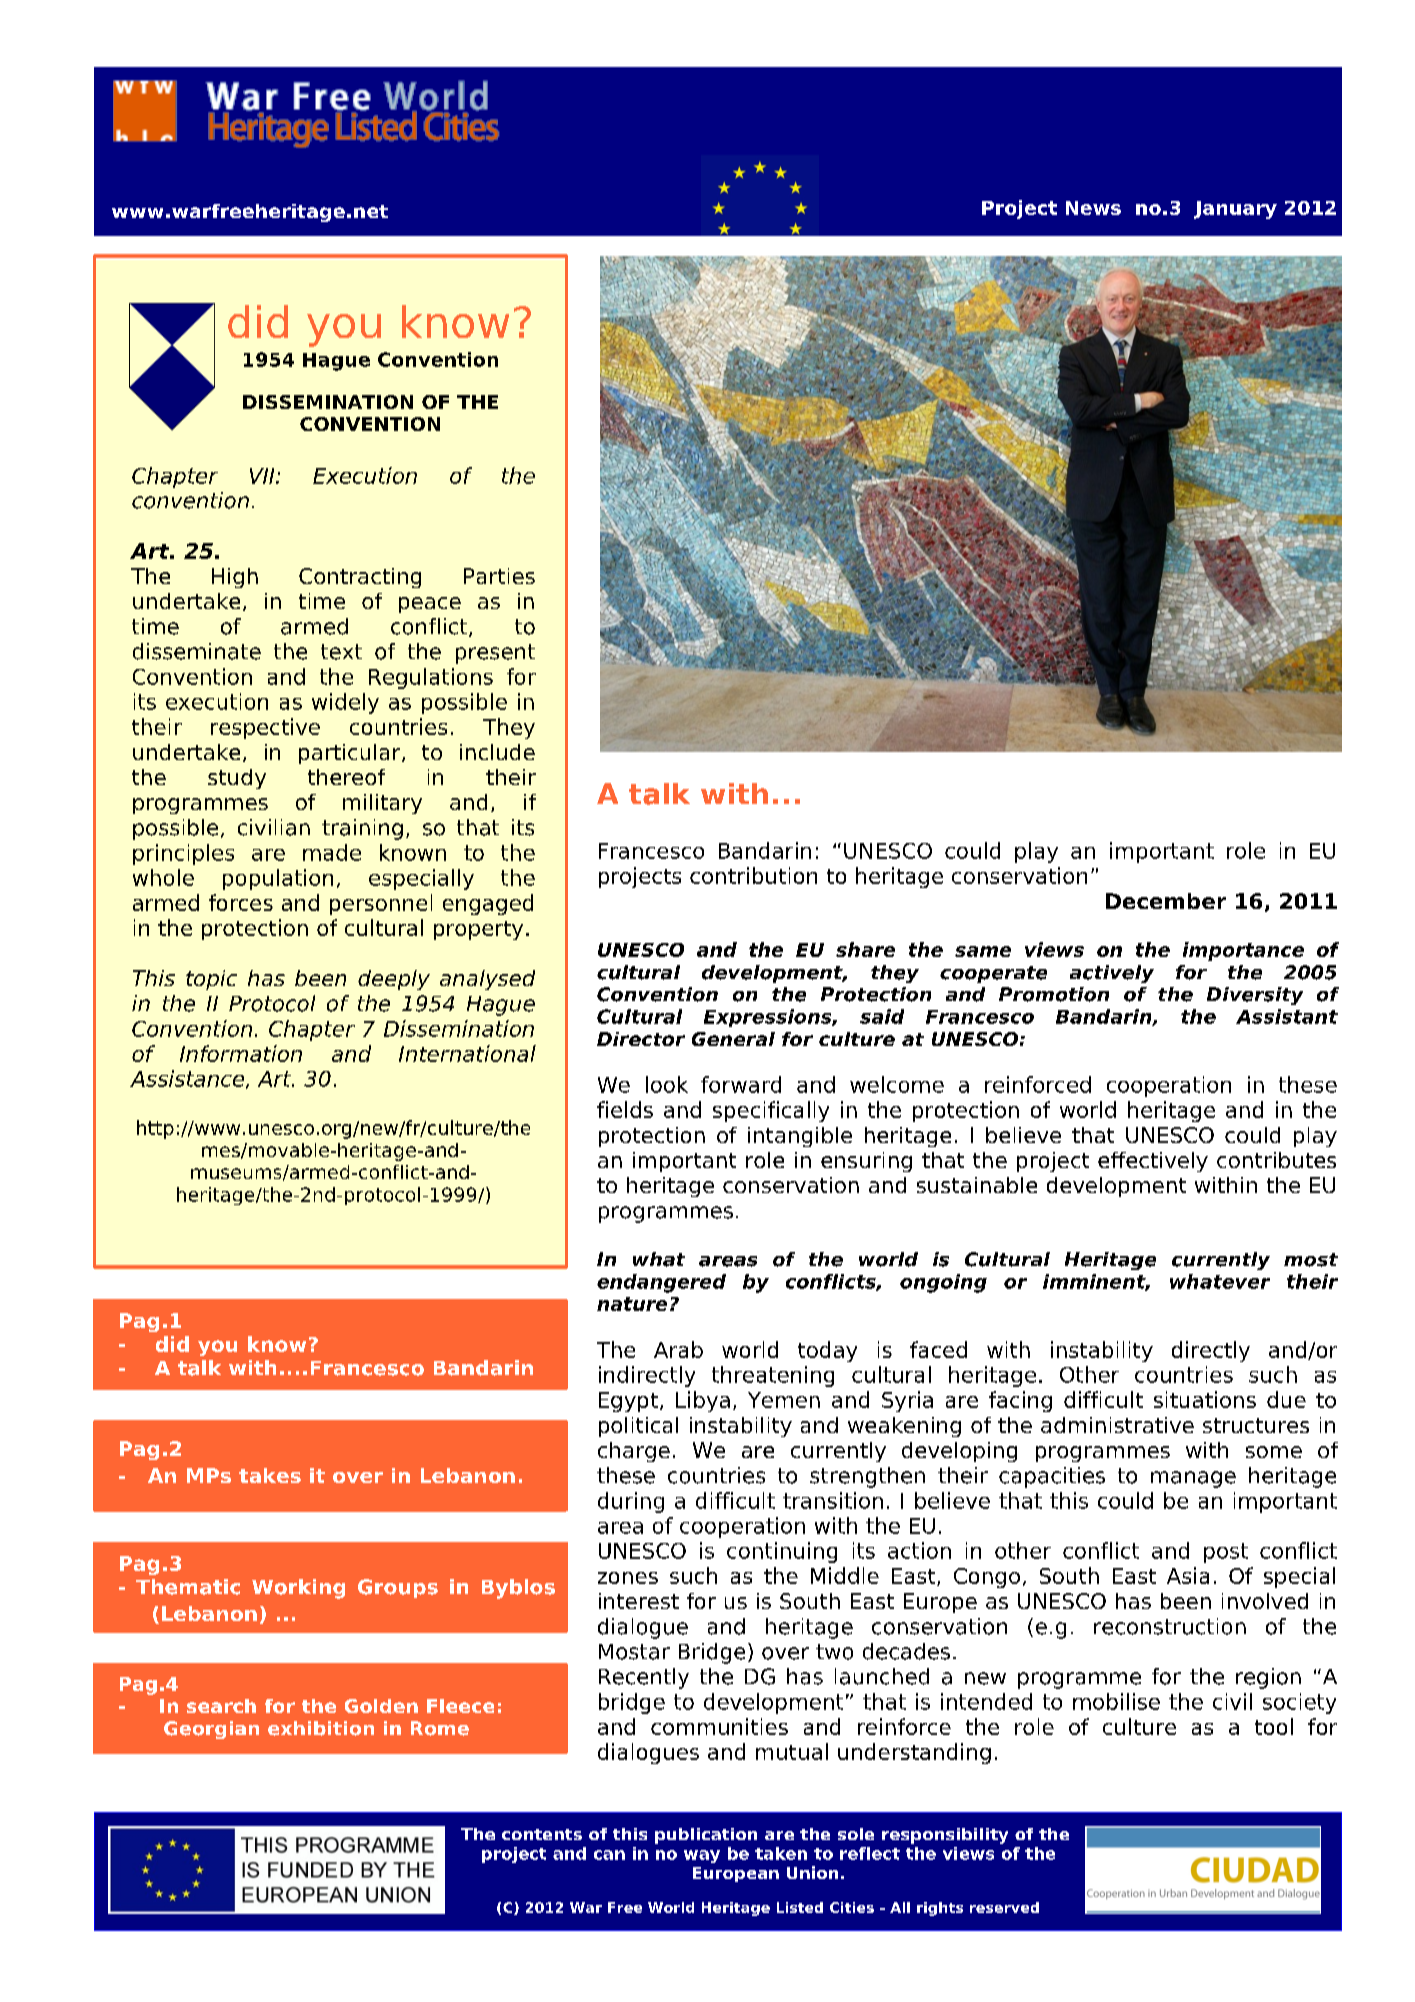  What do you see at coordinates (1166, 901) in the screenshot?
I see `December` at bounding box center [1166, 901].
